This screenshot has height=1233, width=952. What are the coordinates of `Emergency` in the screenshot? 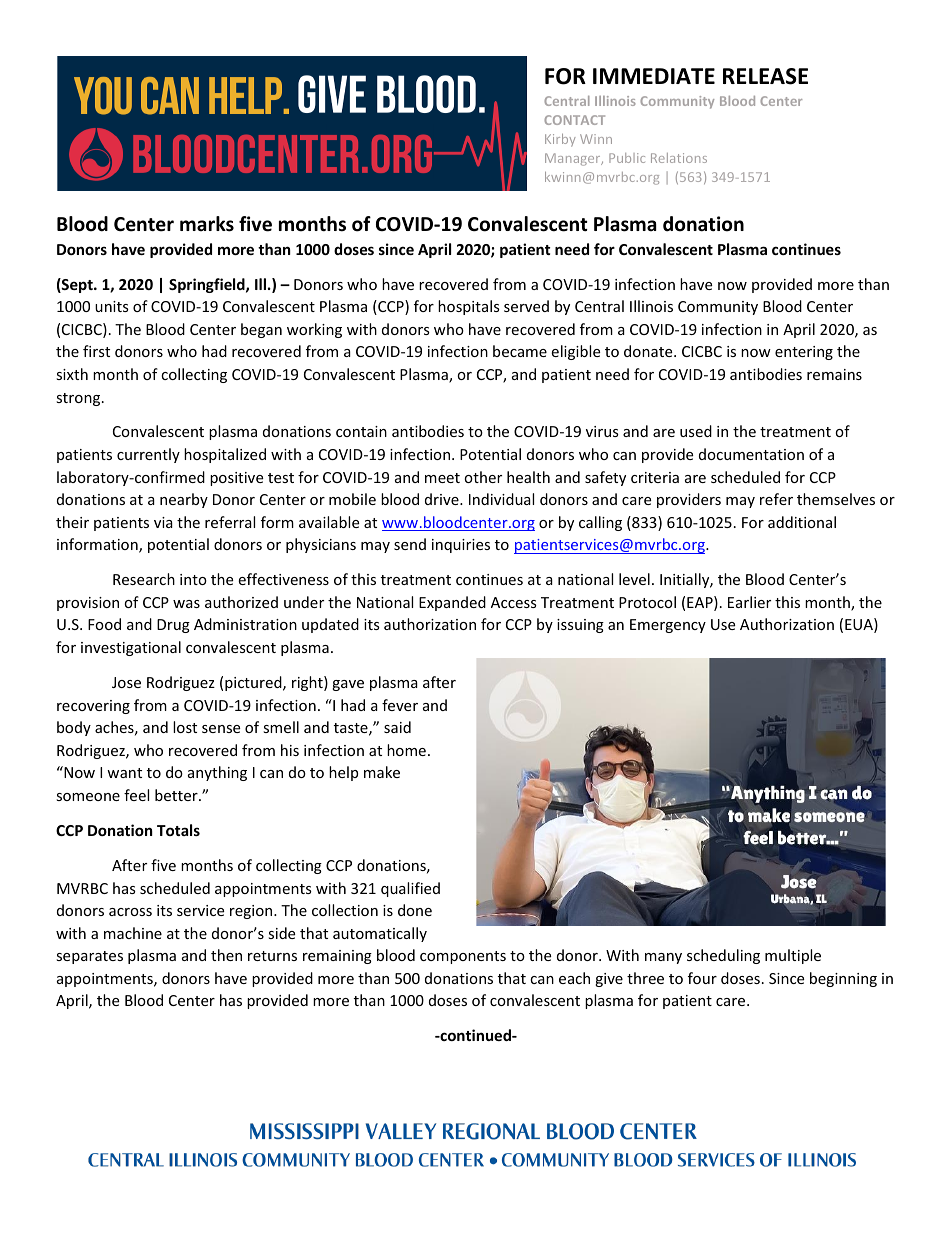 It's located at (668, 626).
